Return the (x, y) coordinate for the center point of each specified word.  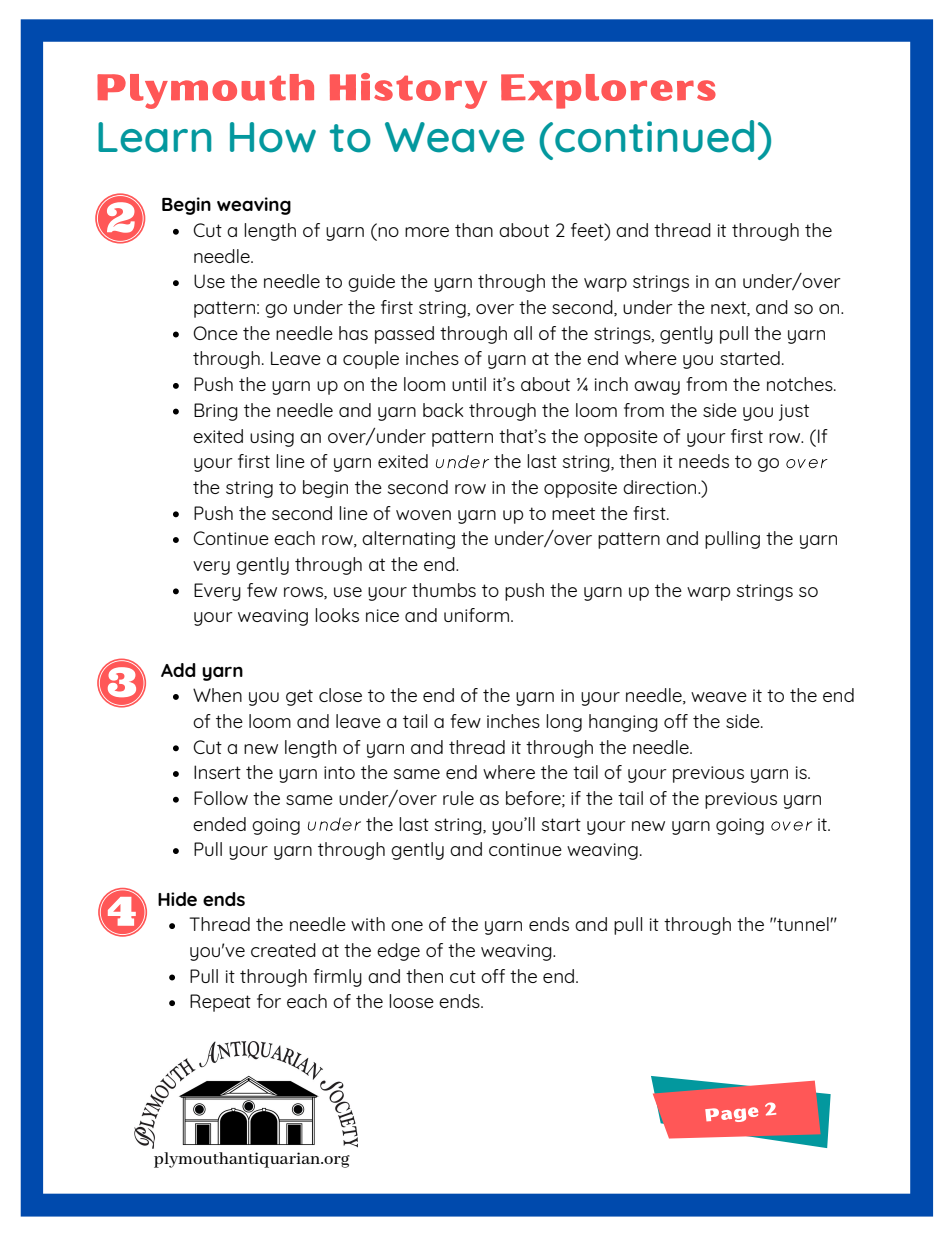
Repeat (220, 1003)
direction (661, 487)
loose (411, 1001)
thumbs (444, 590)
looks (337, 615)
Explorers (608, 91)
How (273, 137)
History (408, 91)
